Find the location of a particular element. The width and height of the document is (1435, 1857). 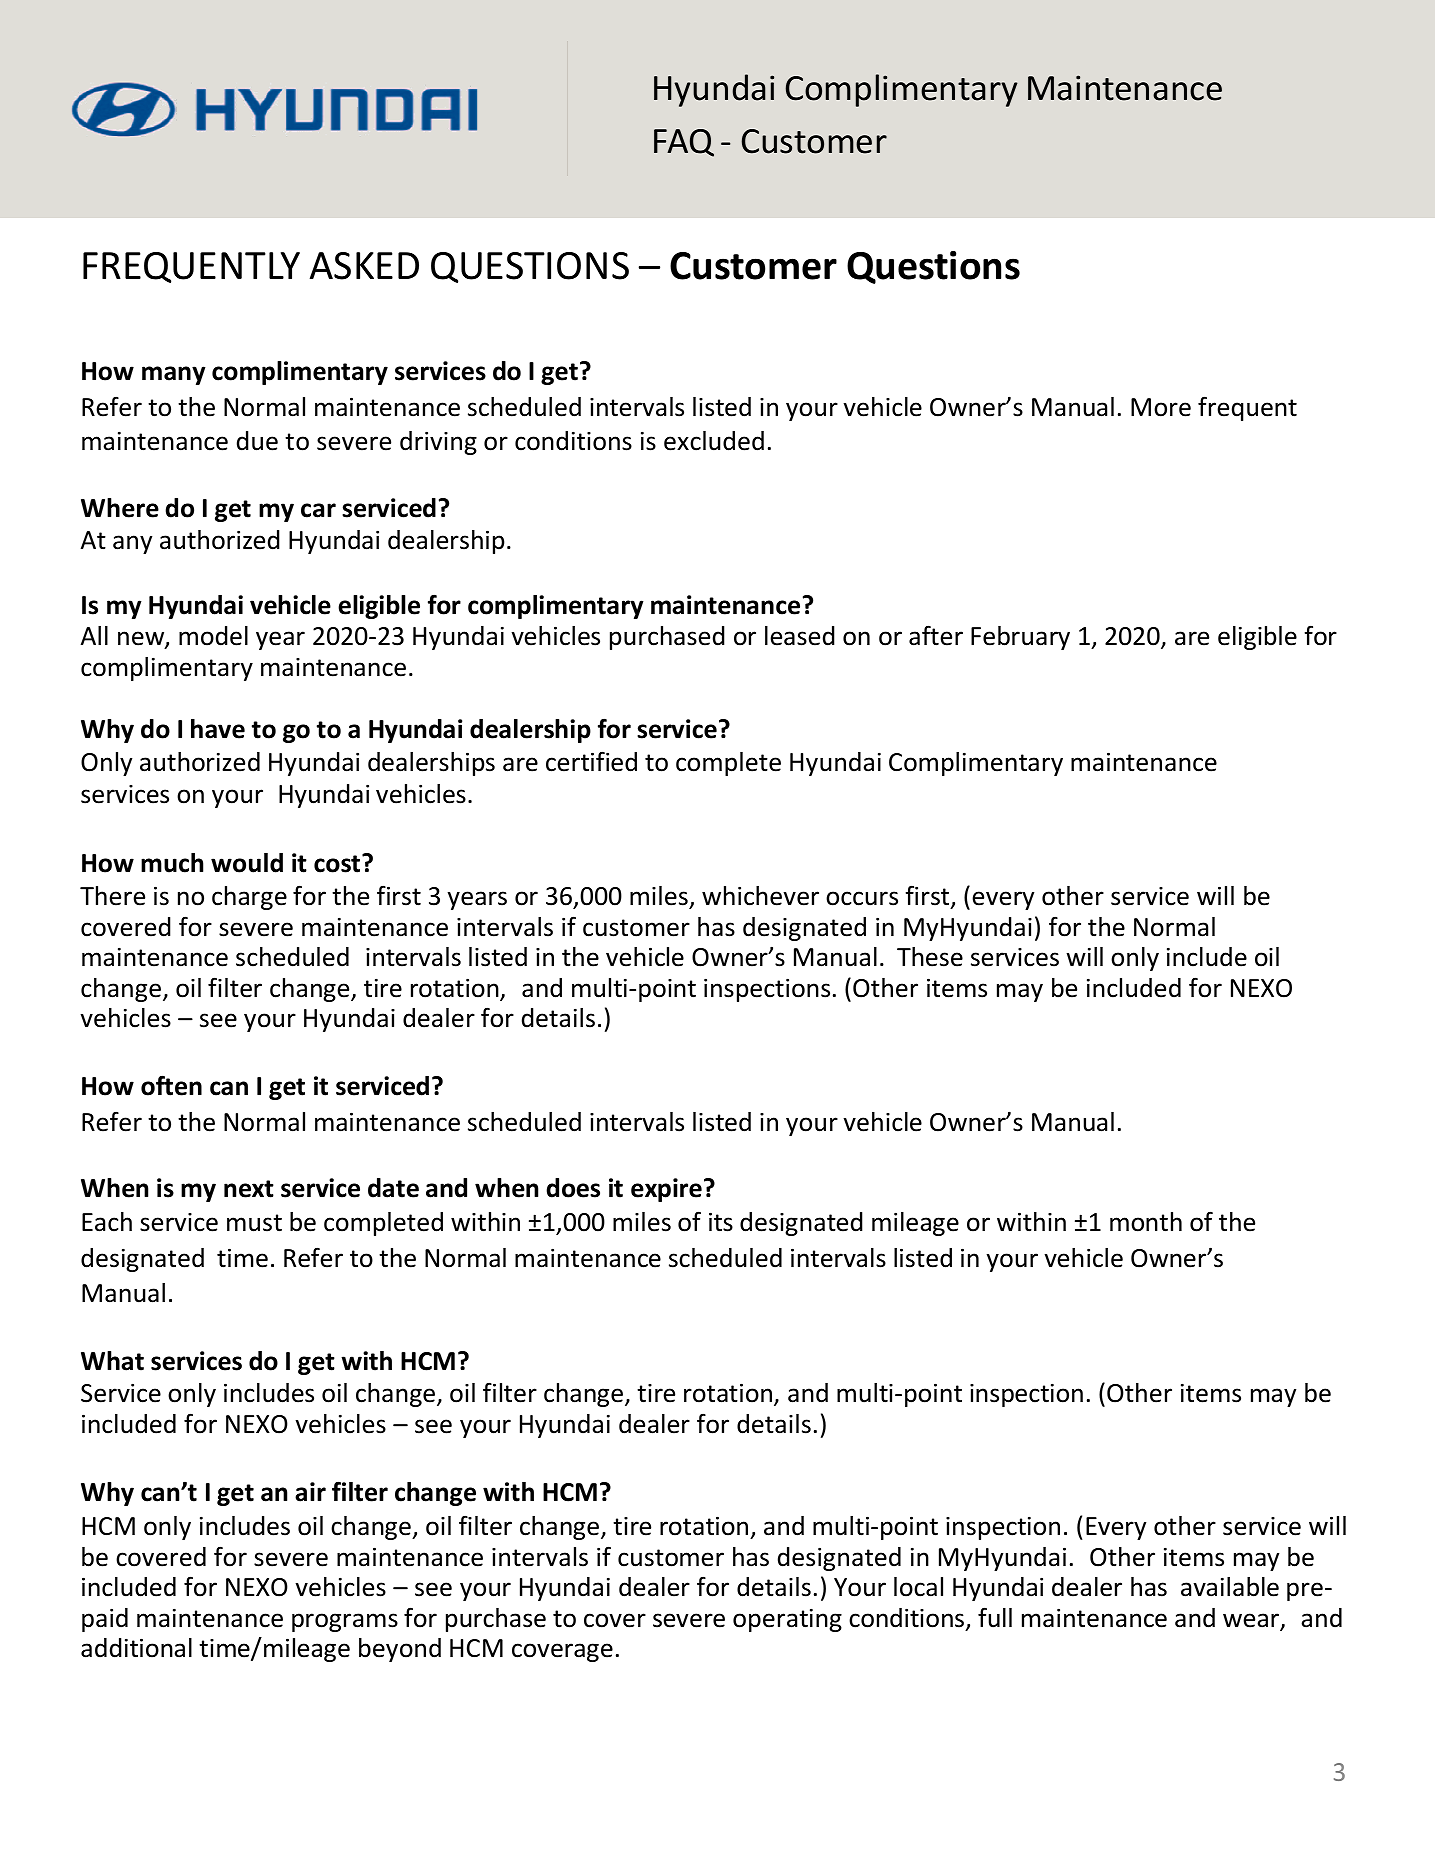

operating is located at coordinates (787, 1620).
